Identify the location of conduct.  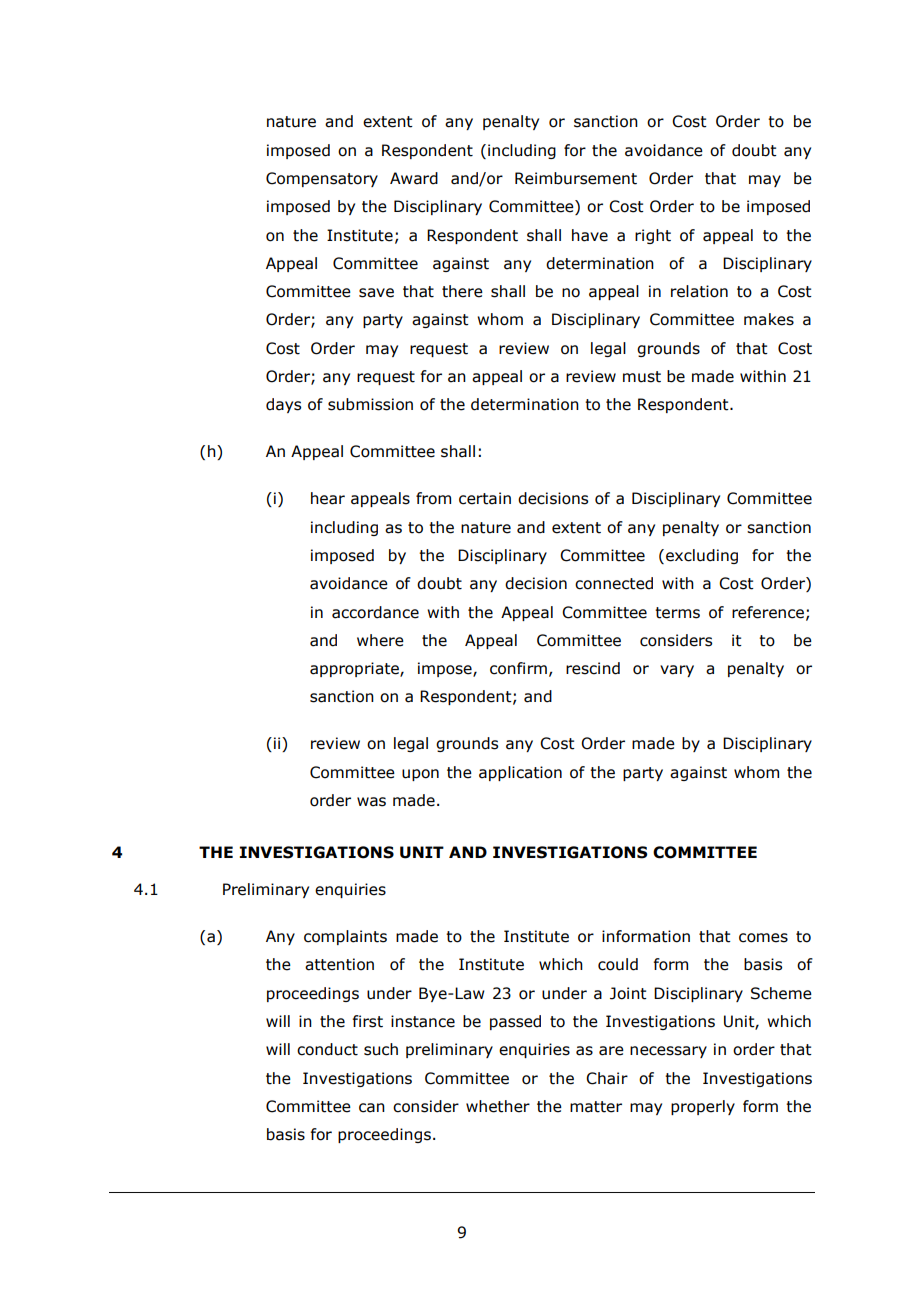
(327, 1049).
